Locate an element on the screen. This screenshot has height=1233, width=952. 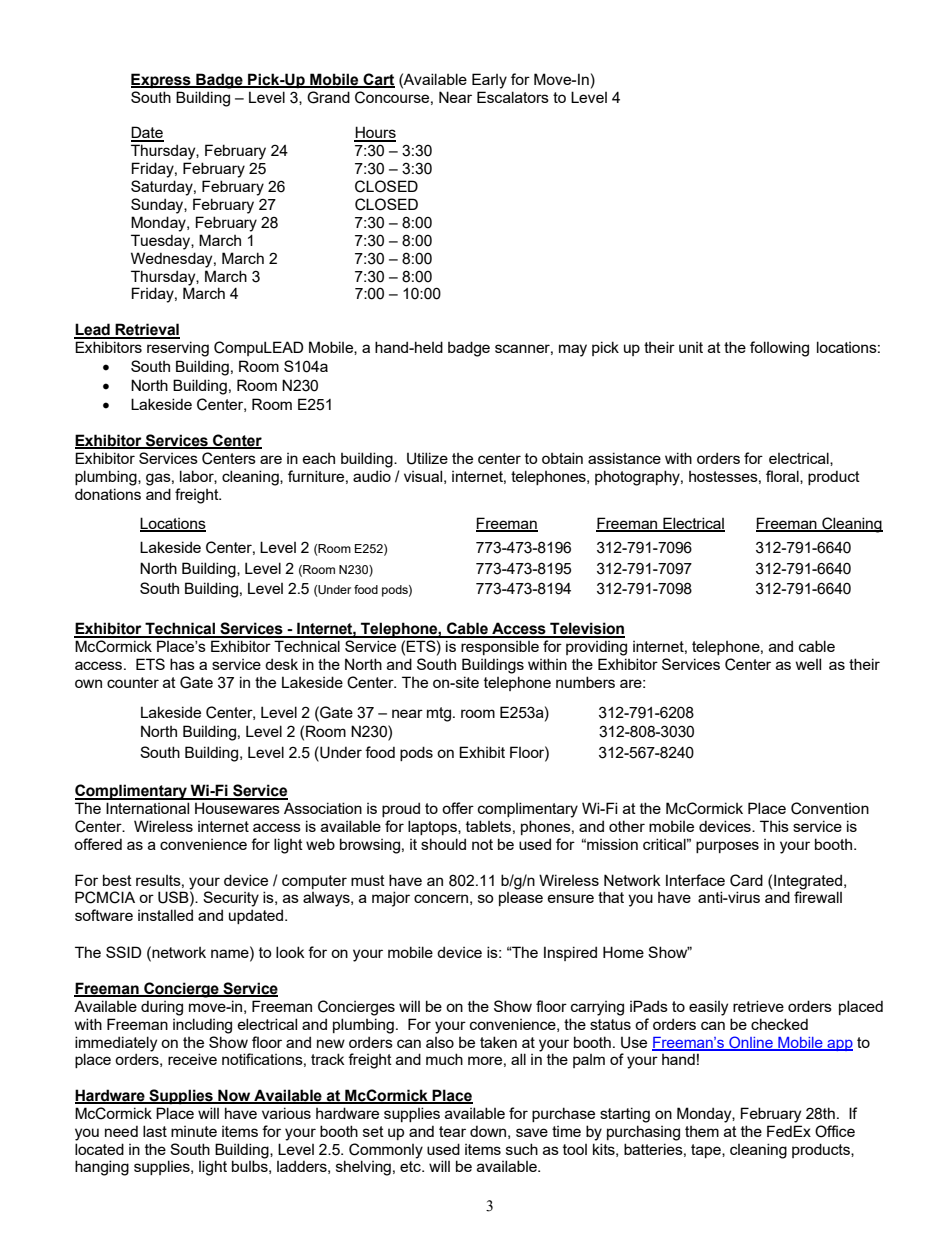
Television is located at coordinates (586, 629).
